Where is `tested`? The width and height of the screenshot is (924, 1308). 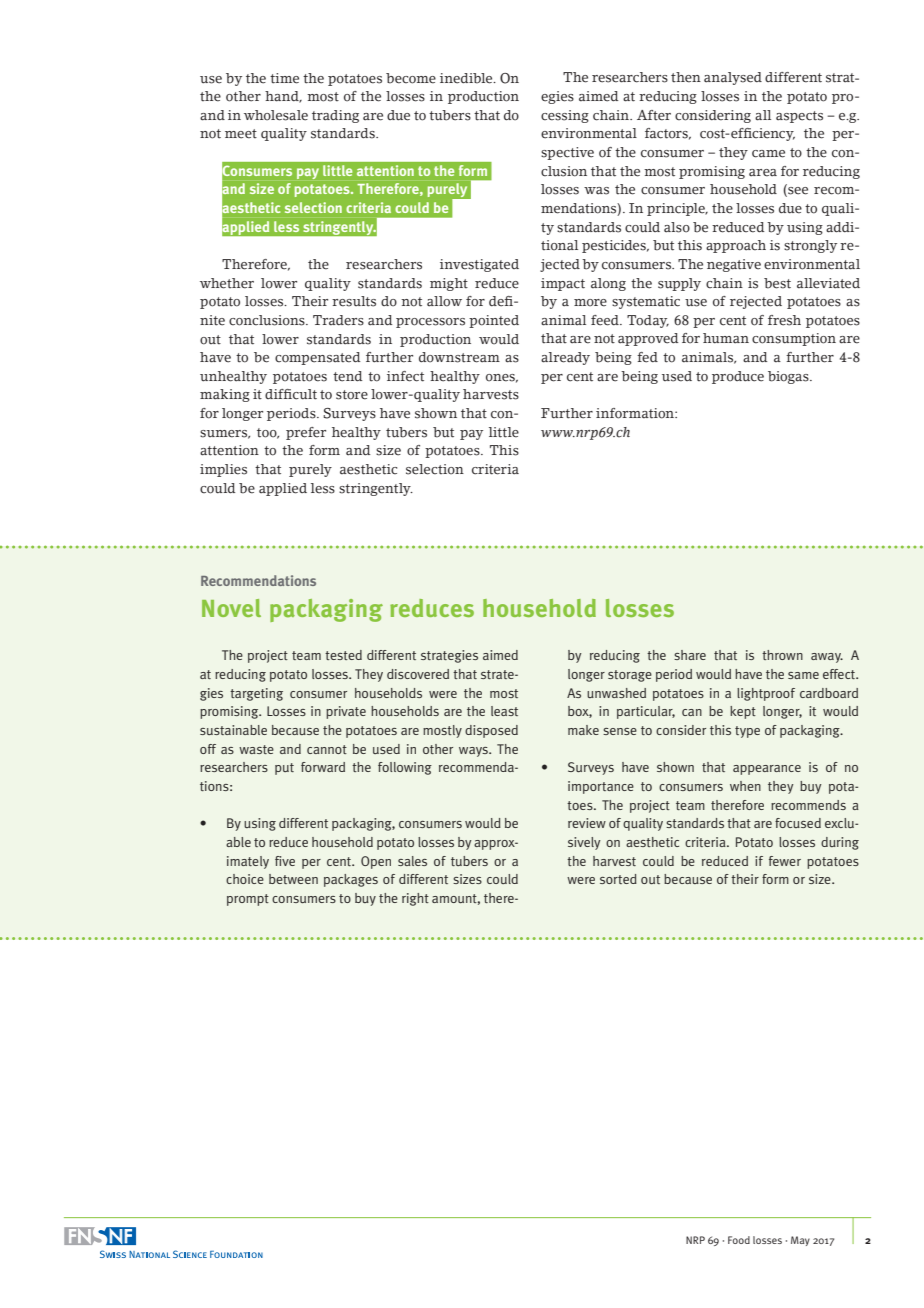 tested is located at coordinates (343, 655).
